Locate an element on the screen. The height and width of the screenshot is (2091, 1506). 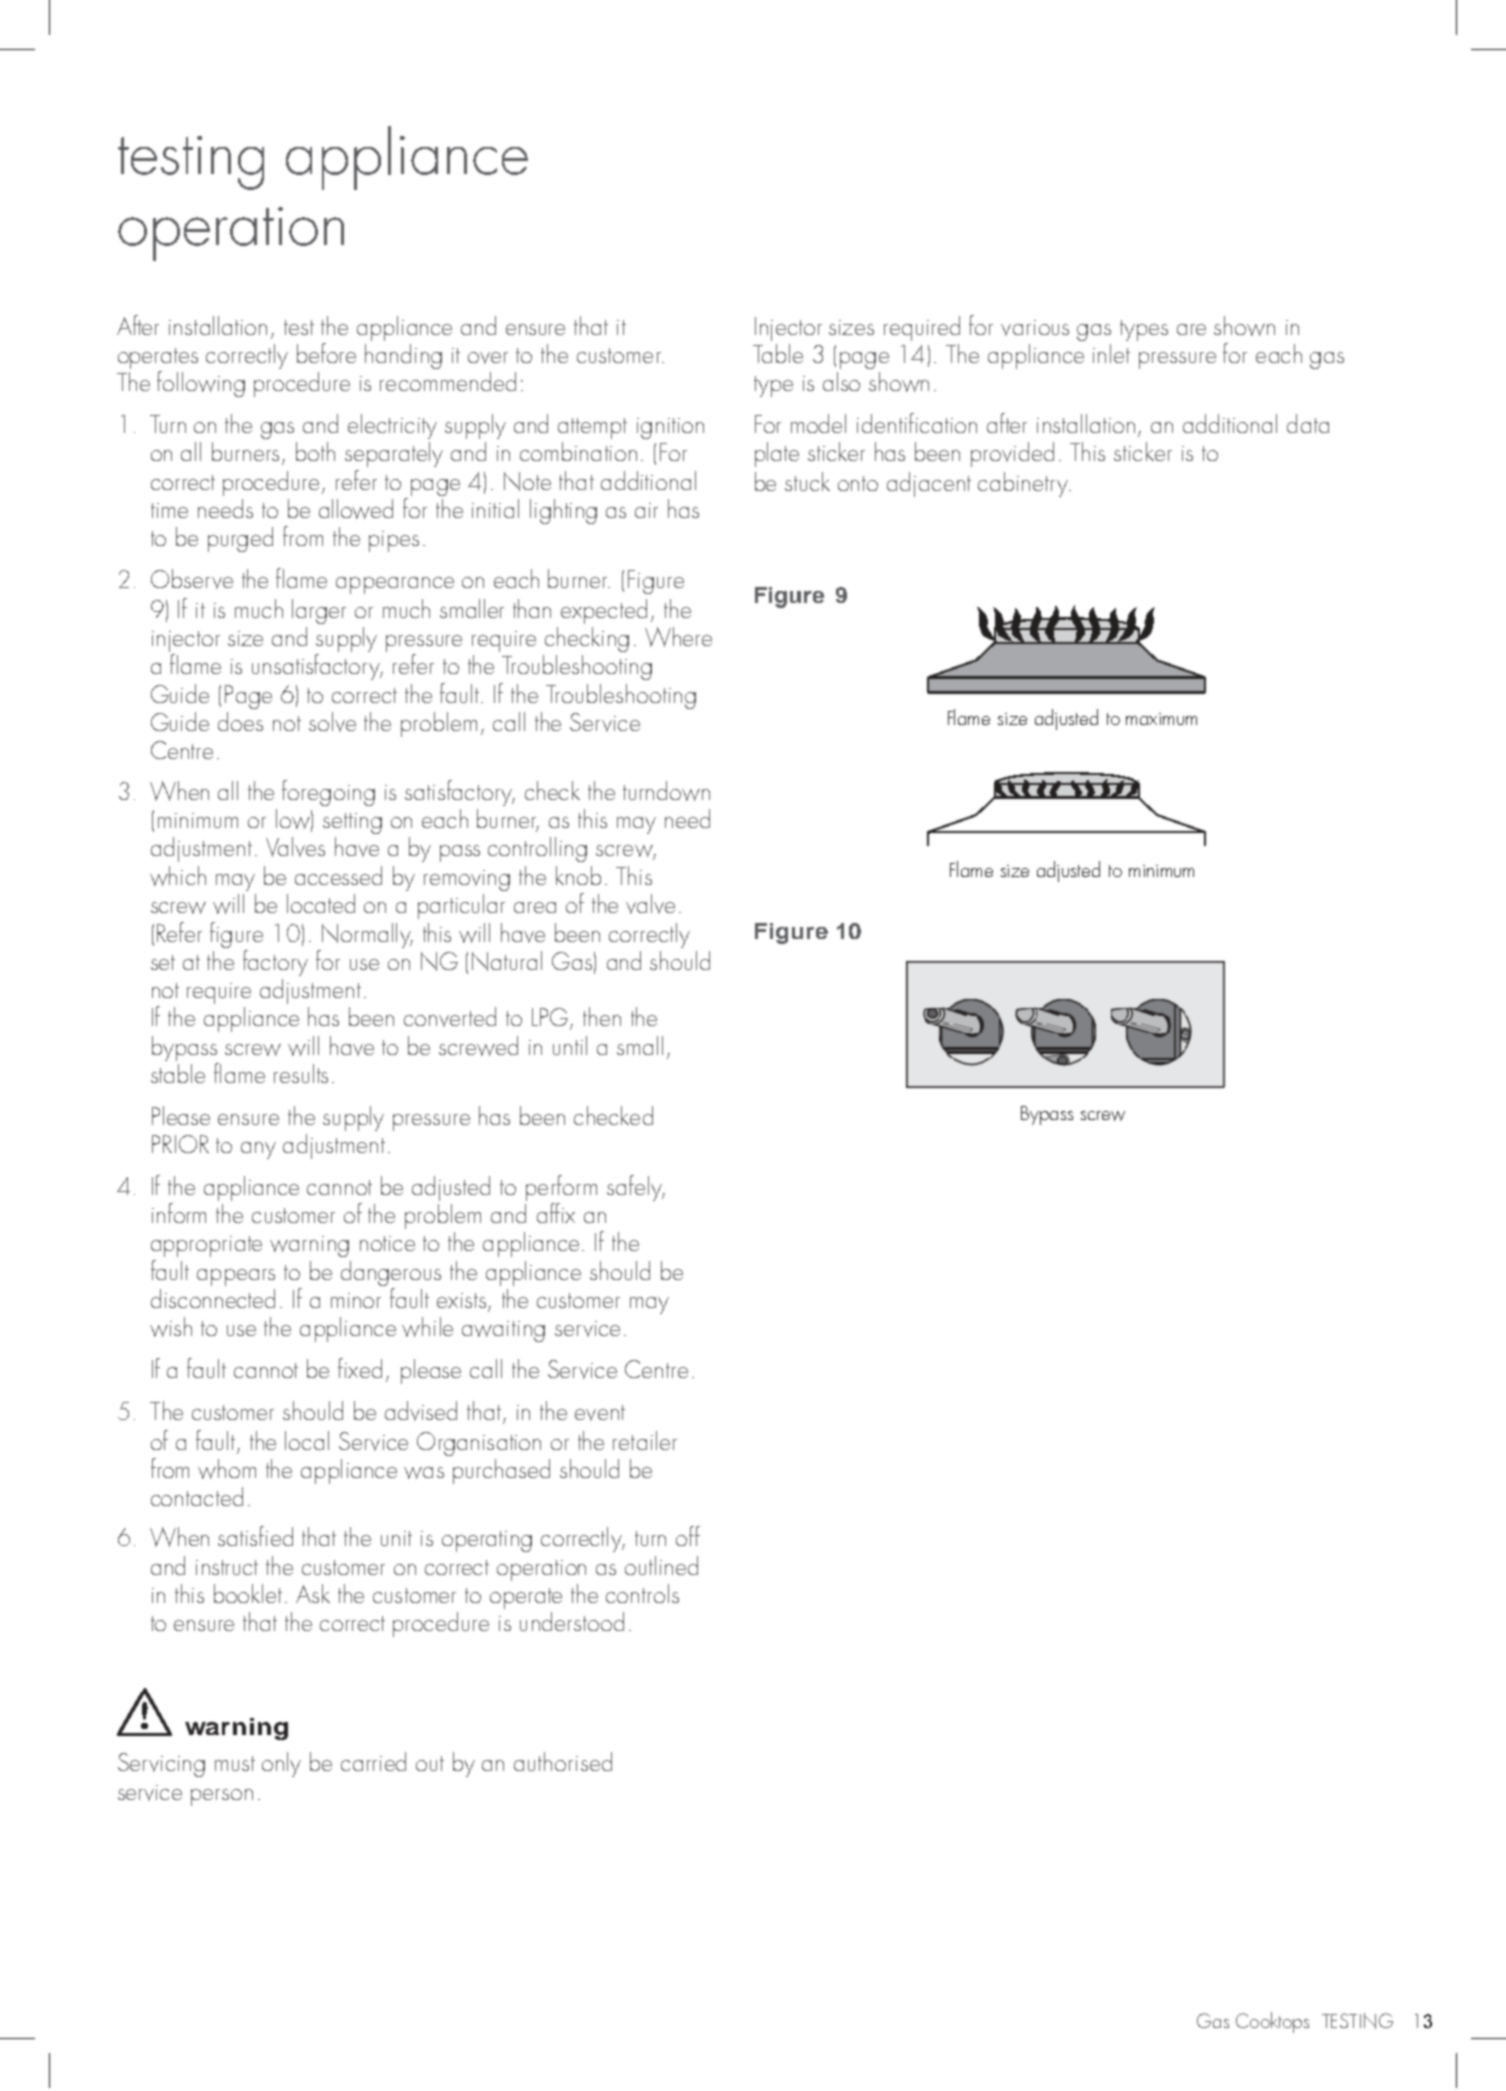
Cooktops is located at coordinates (1272, 2022).
